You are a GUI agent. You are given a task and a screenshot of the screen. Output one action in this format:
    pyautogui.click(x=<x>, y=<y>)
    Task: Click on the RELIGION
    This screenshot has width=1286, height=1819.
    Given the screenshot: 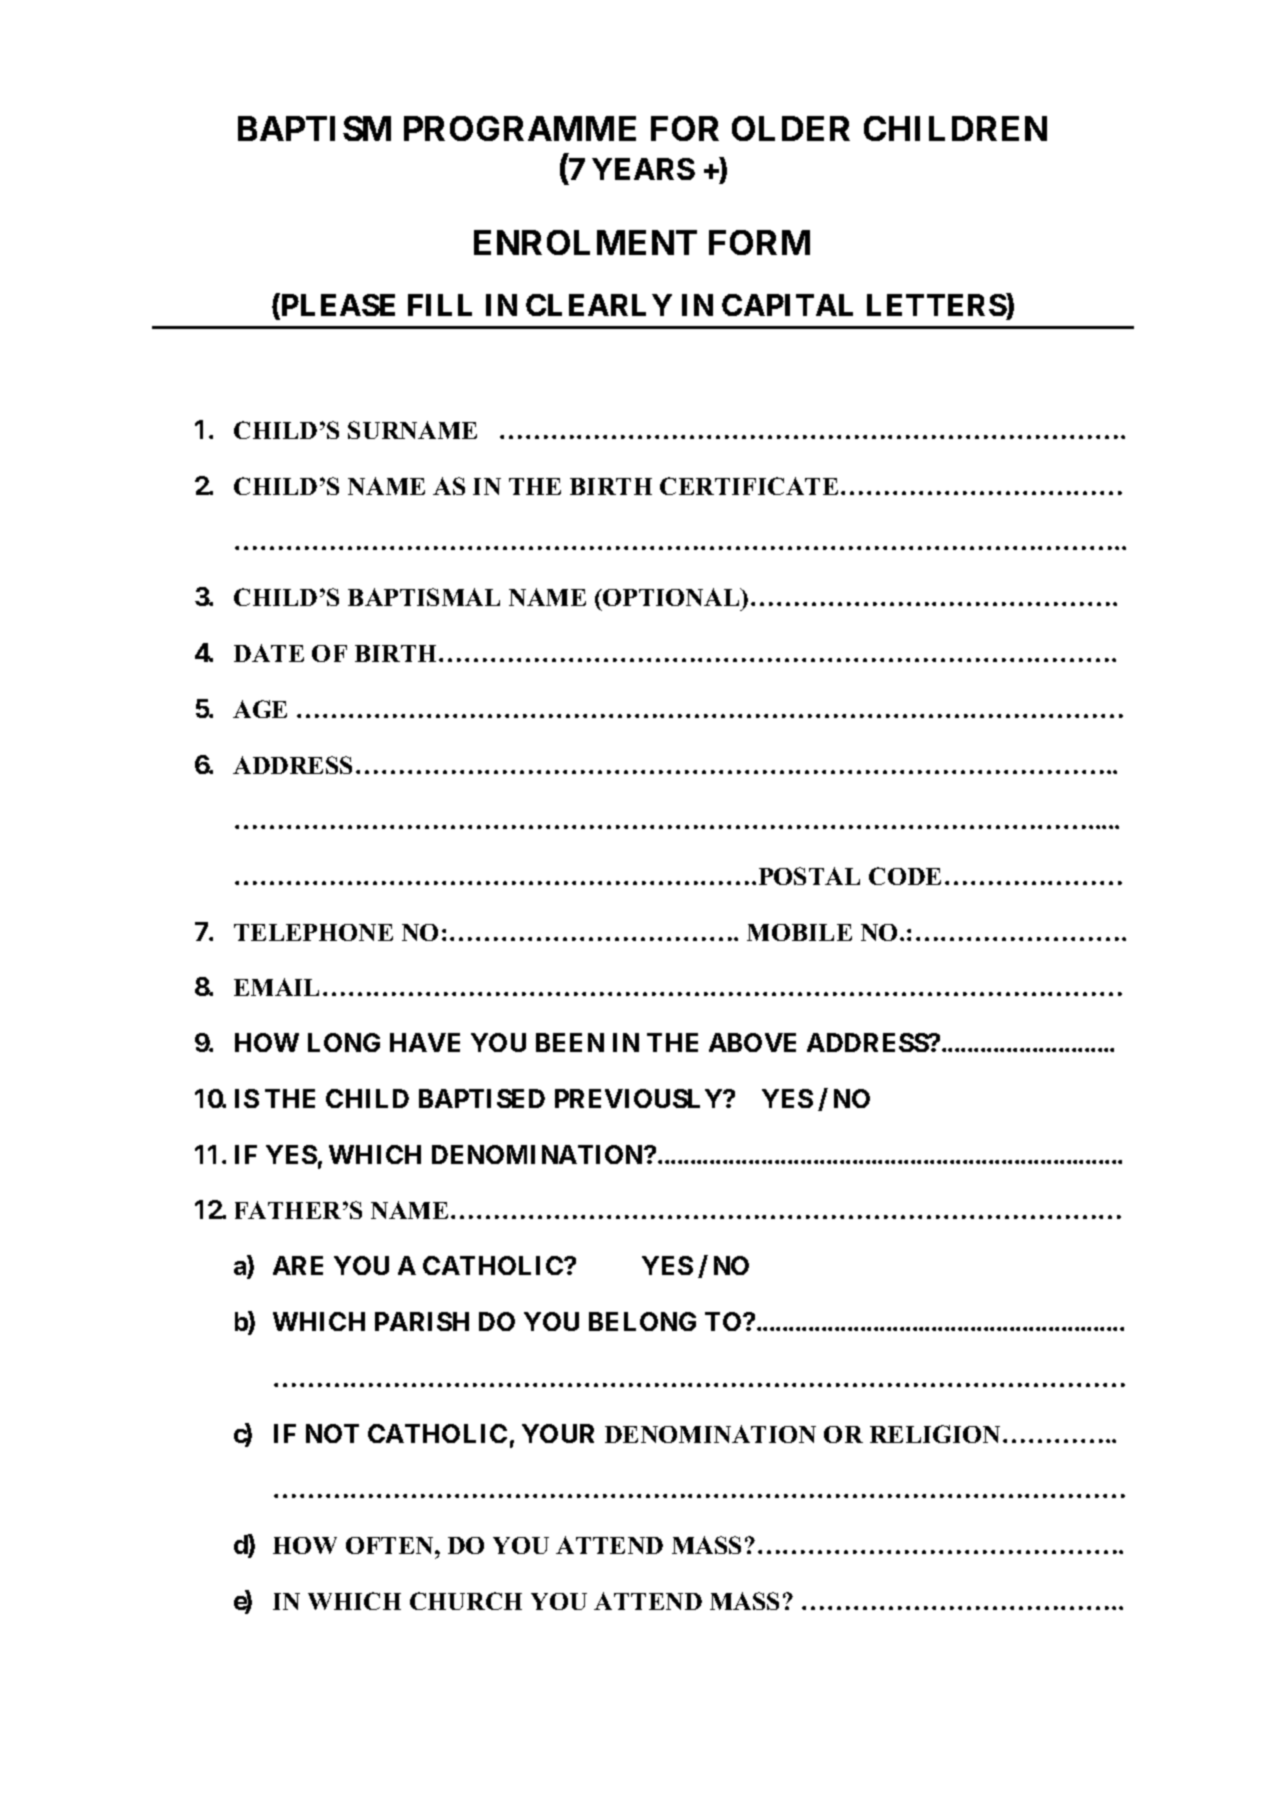 What is the action you would take?
    pyautogui.click(x=937, y=1434)
